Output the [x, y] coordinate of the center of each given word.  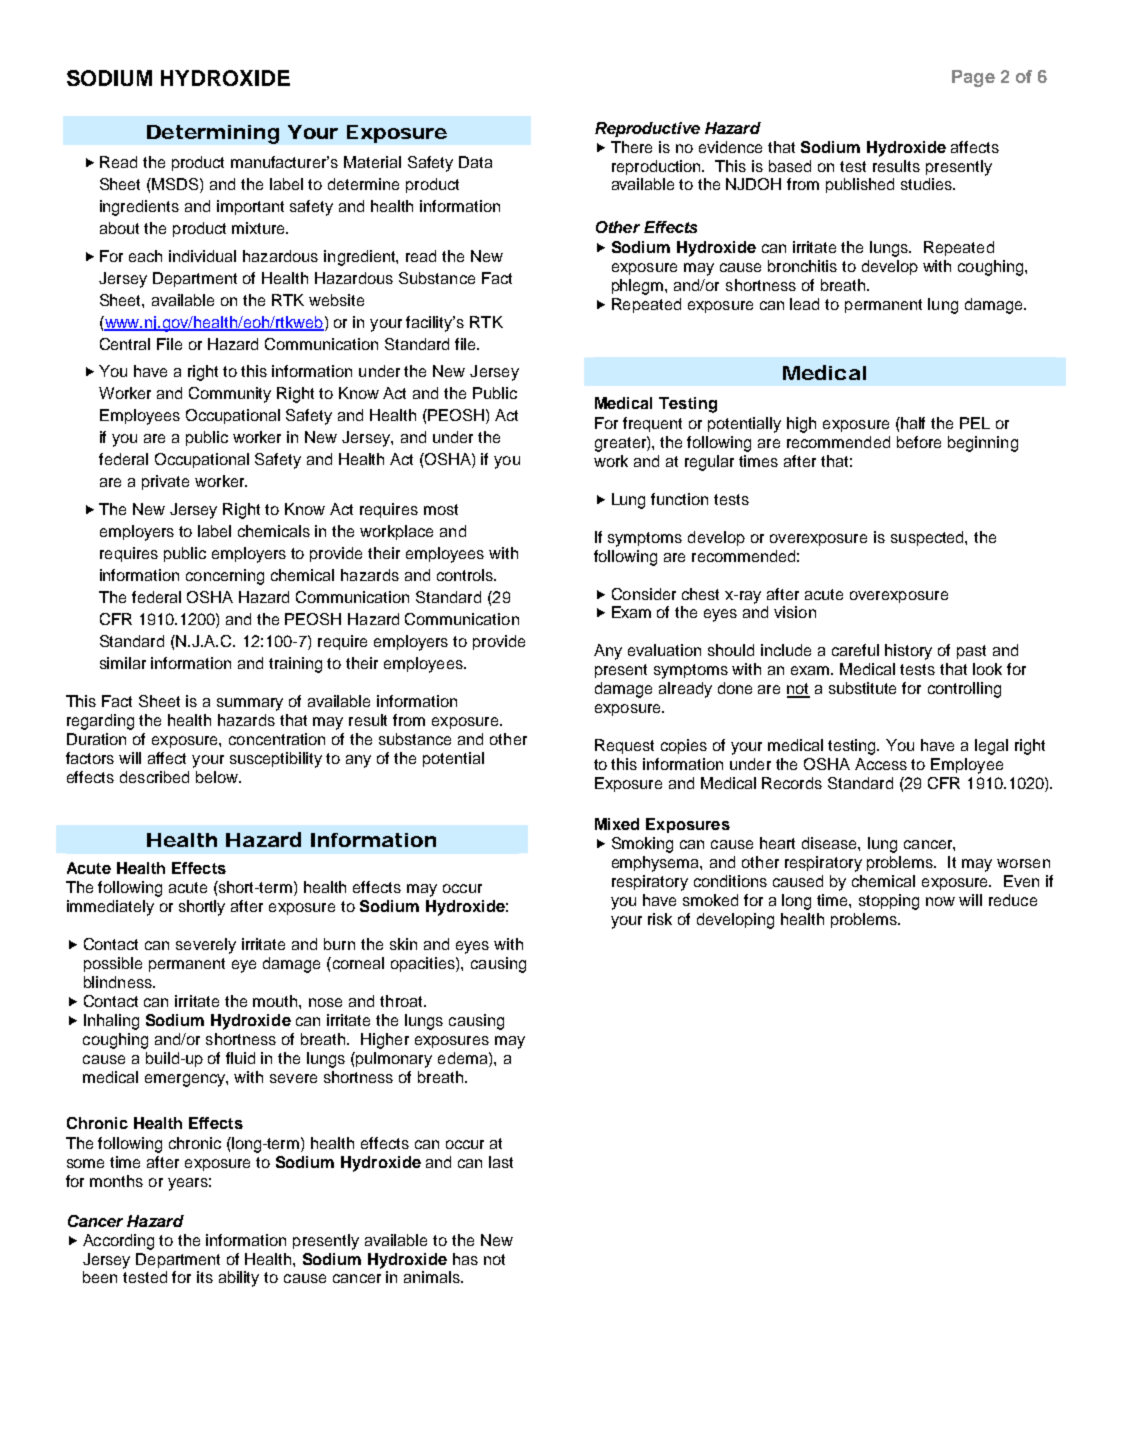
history [908, 652]
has [465, 1259]
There [631, 147]
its [205, 1277]
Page [973, 78]
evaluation [664, 650]
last [501, 1162]
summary [250, 704]
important [250, 207]
